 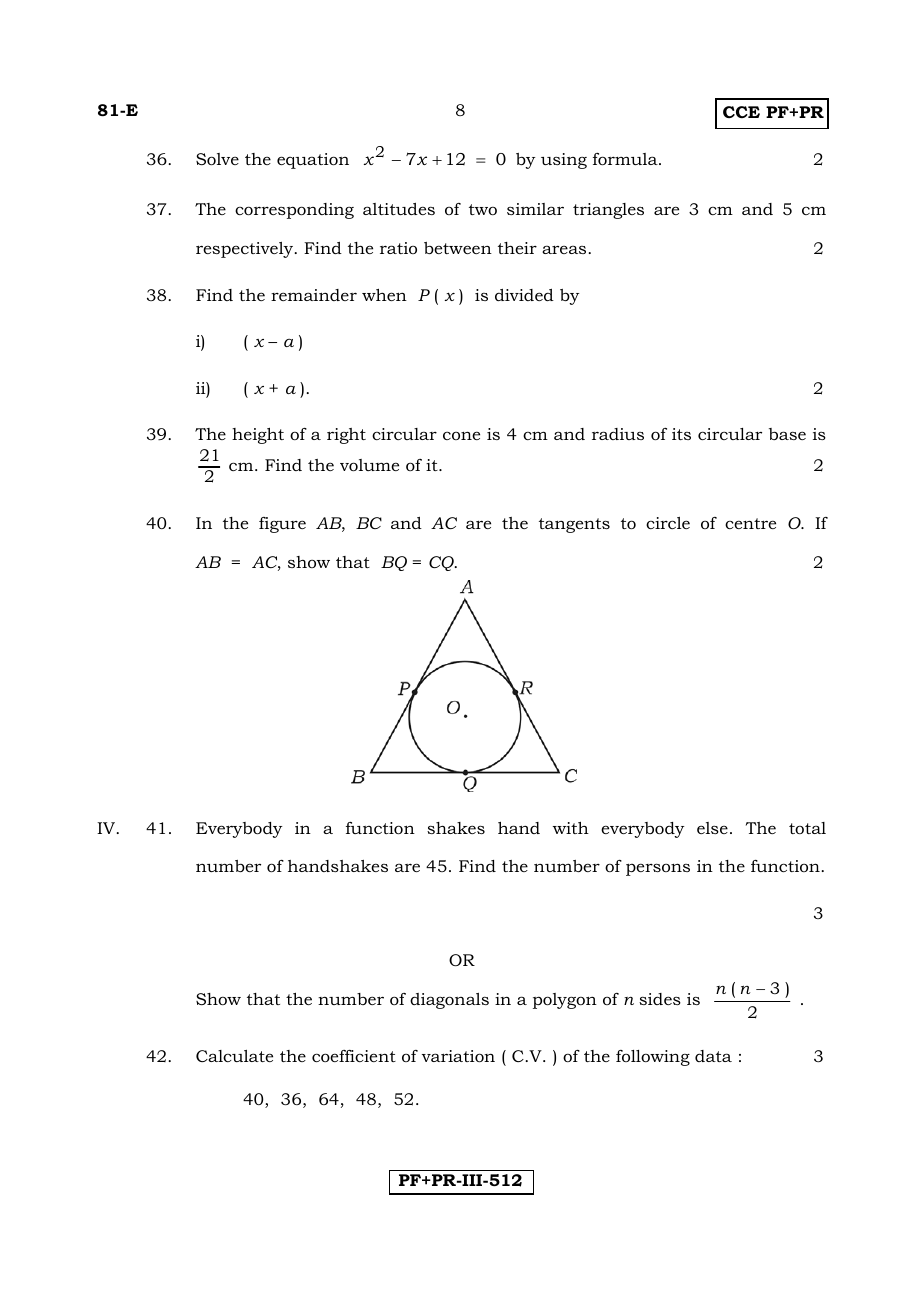 I want to click on variation, so click(x=458, y=1056).
